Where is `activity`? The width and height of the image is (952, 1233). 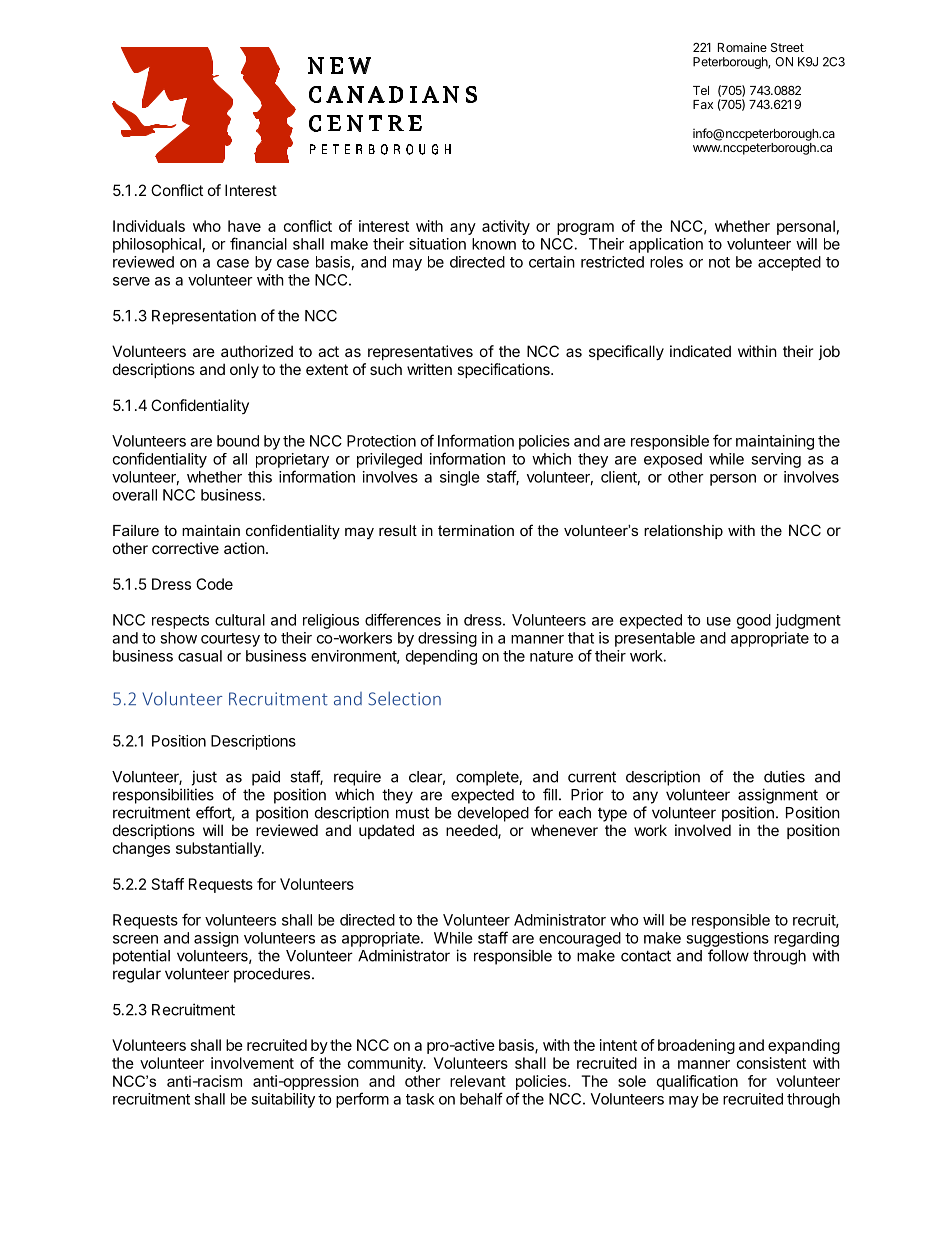
activity is located at coordinates (506, 227).
